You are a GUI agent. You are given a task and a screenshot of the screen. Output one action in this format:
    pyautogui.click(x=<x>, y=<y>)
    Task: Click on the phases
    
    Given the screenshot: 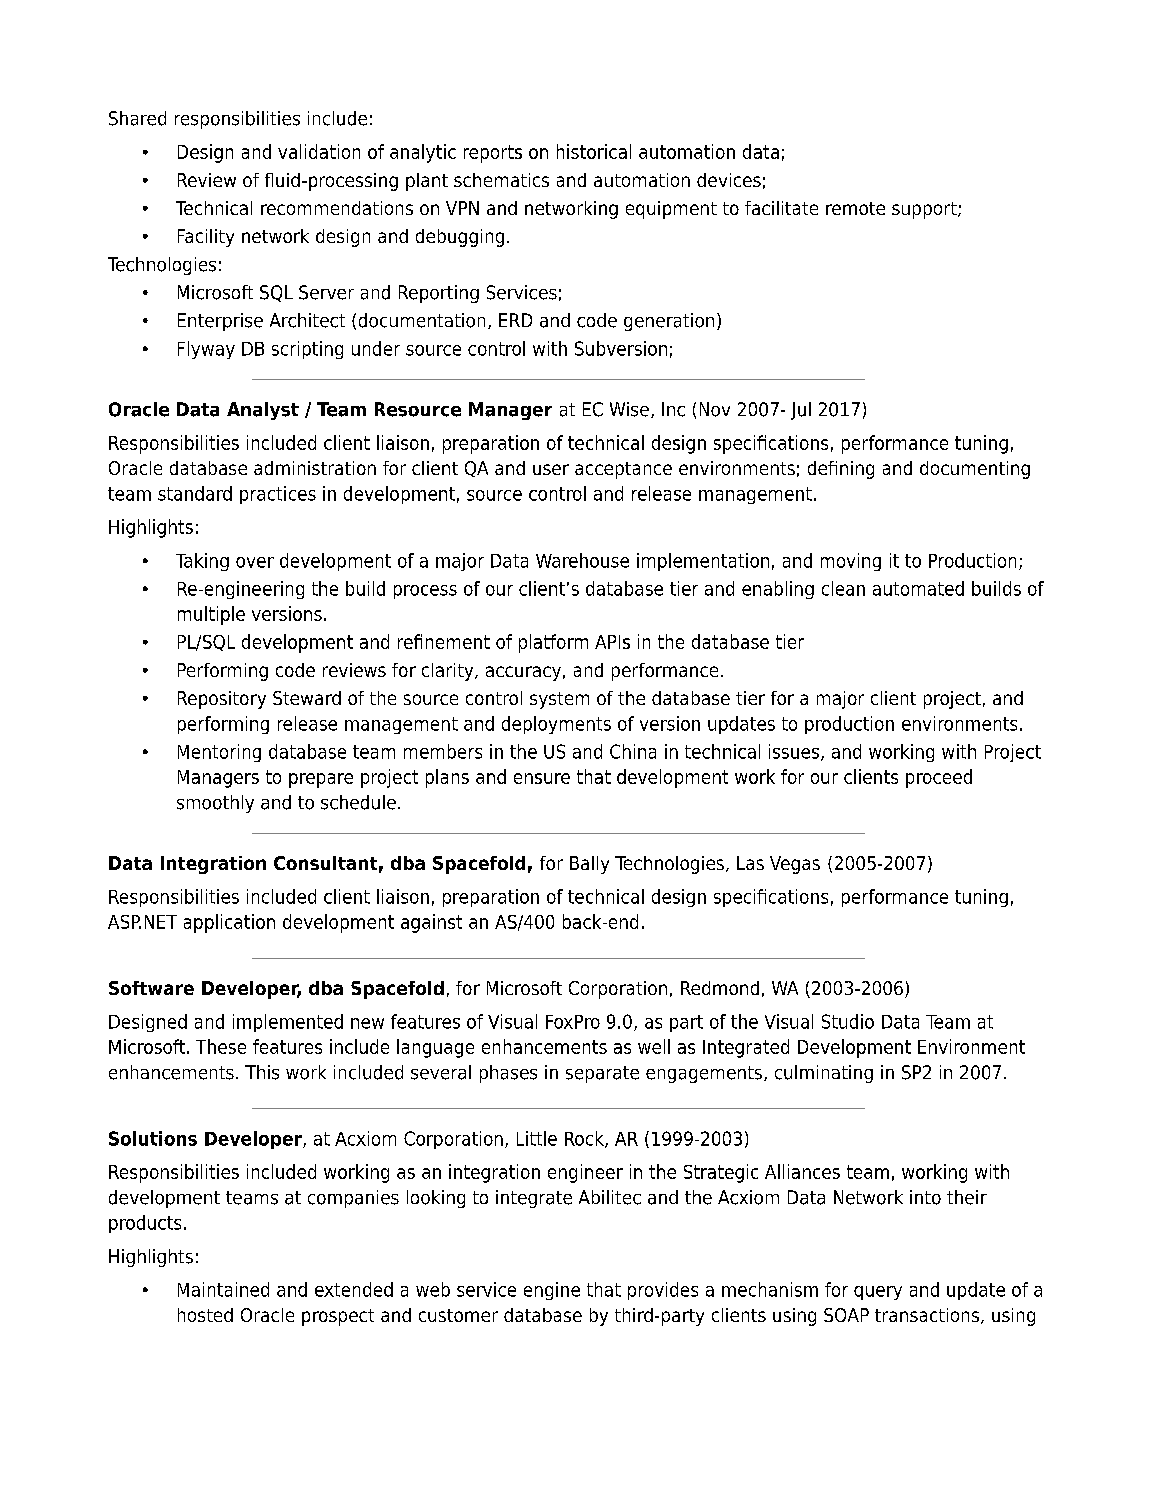 What is the action you would take?
    pyautogui.click(x=508, y=1074)
